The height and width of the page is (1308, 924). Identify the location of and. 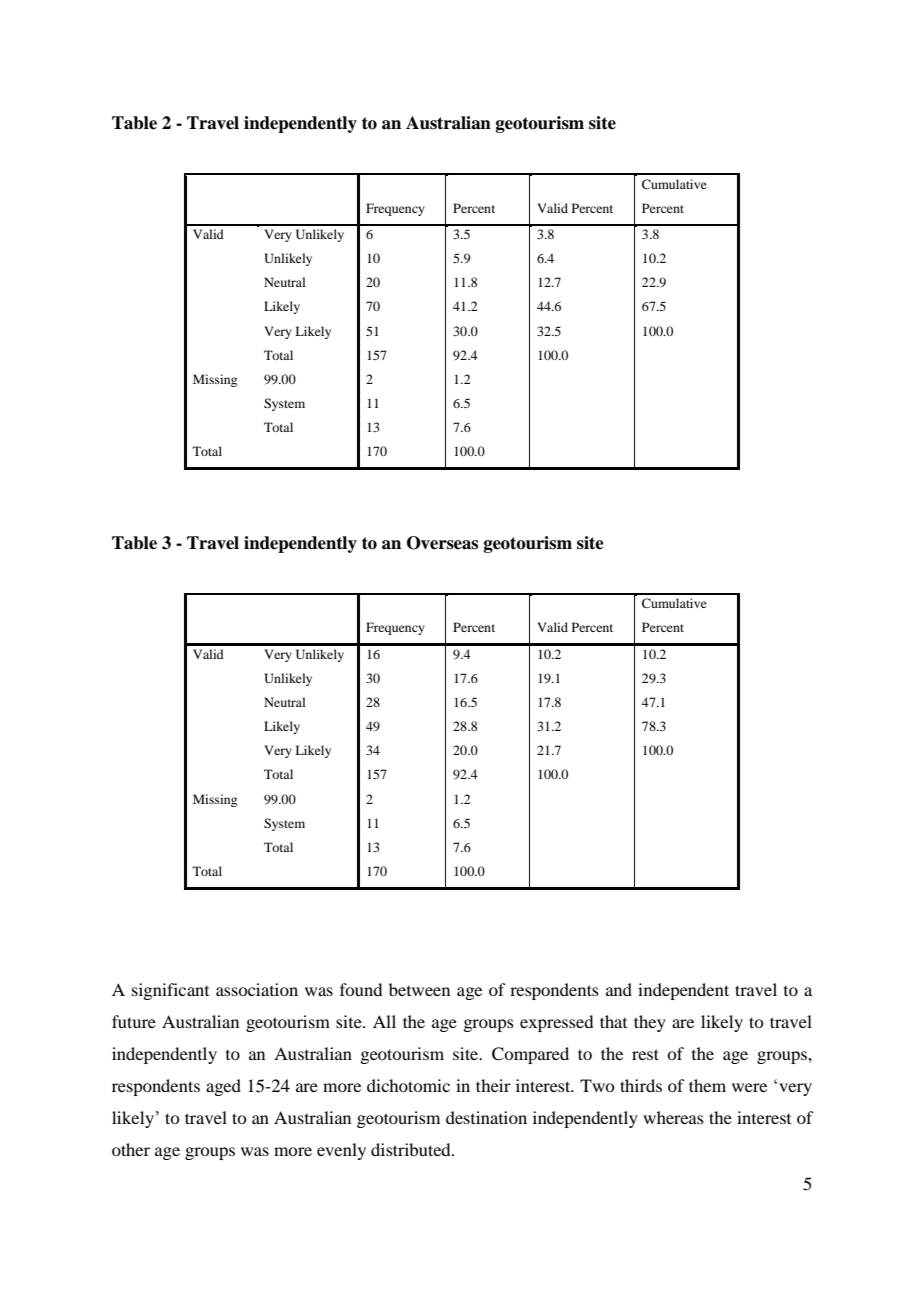
(619, 989).
